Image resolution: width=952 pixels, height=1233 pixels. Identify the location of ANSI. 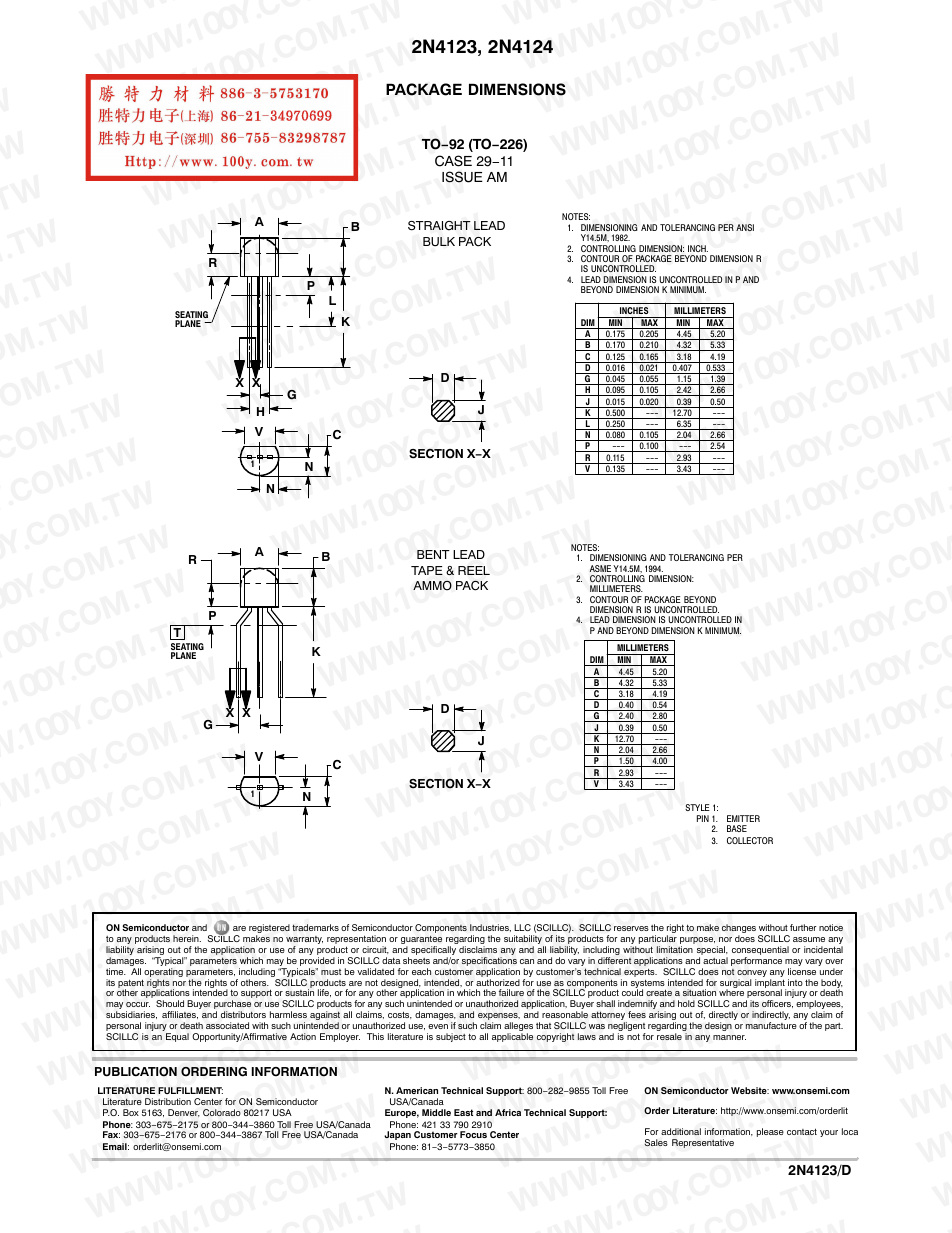
(745, 227).
